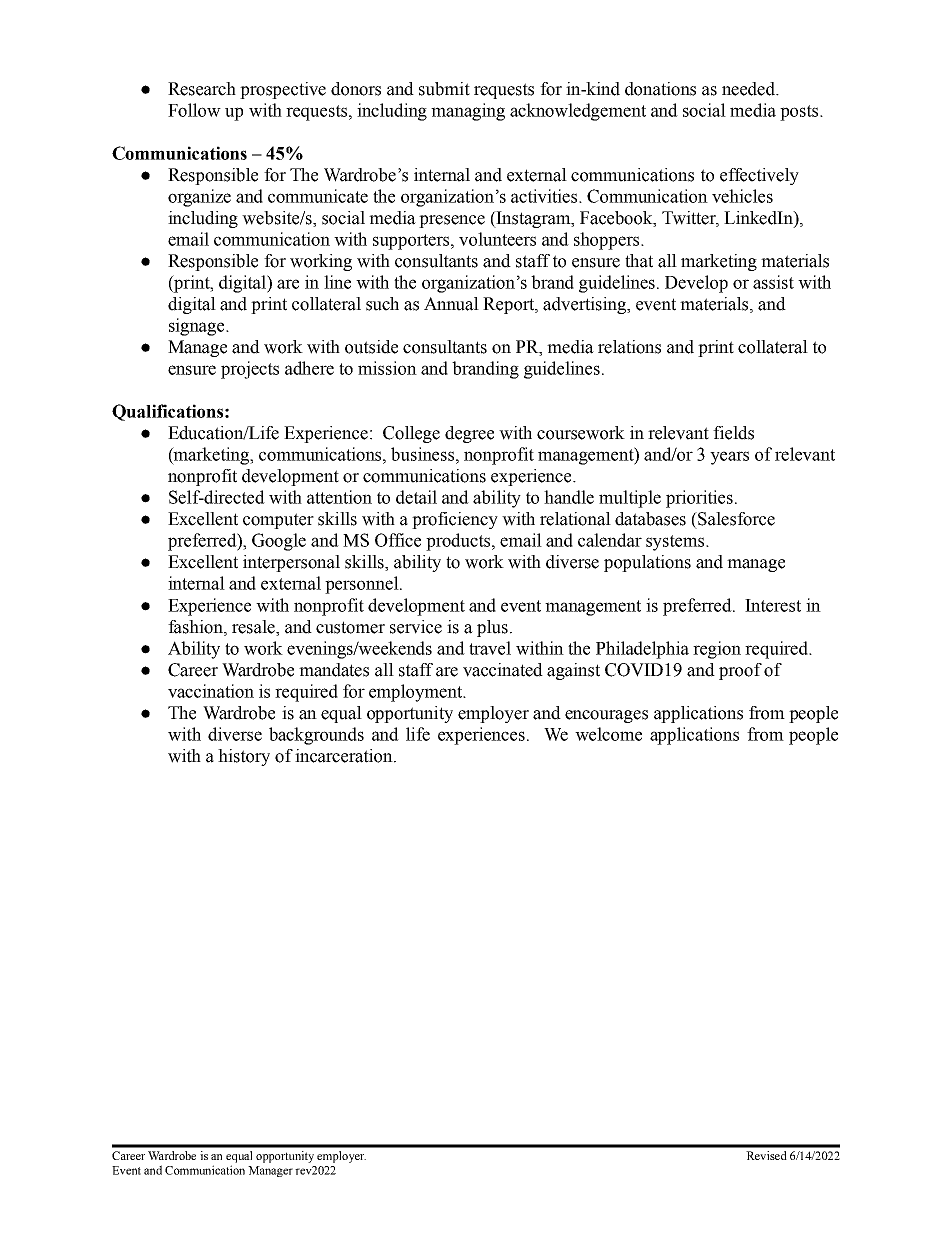  What do you see at coordinates (244, 757) in the document?
I see `history` at bounding box center [244, 757].
